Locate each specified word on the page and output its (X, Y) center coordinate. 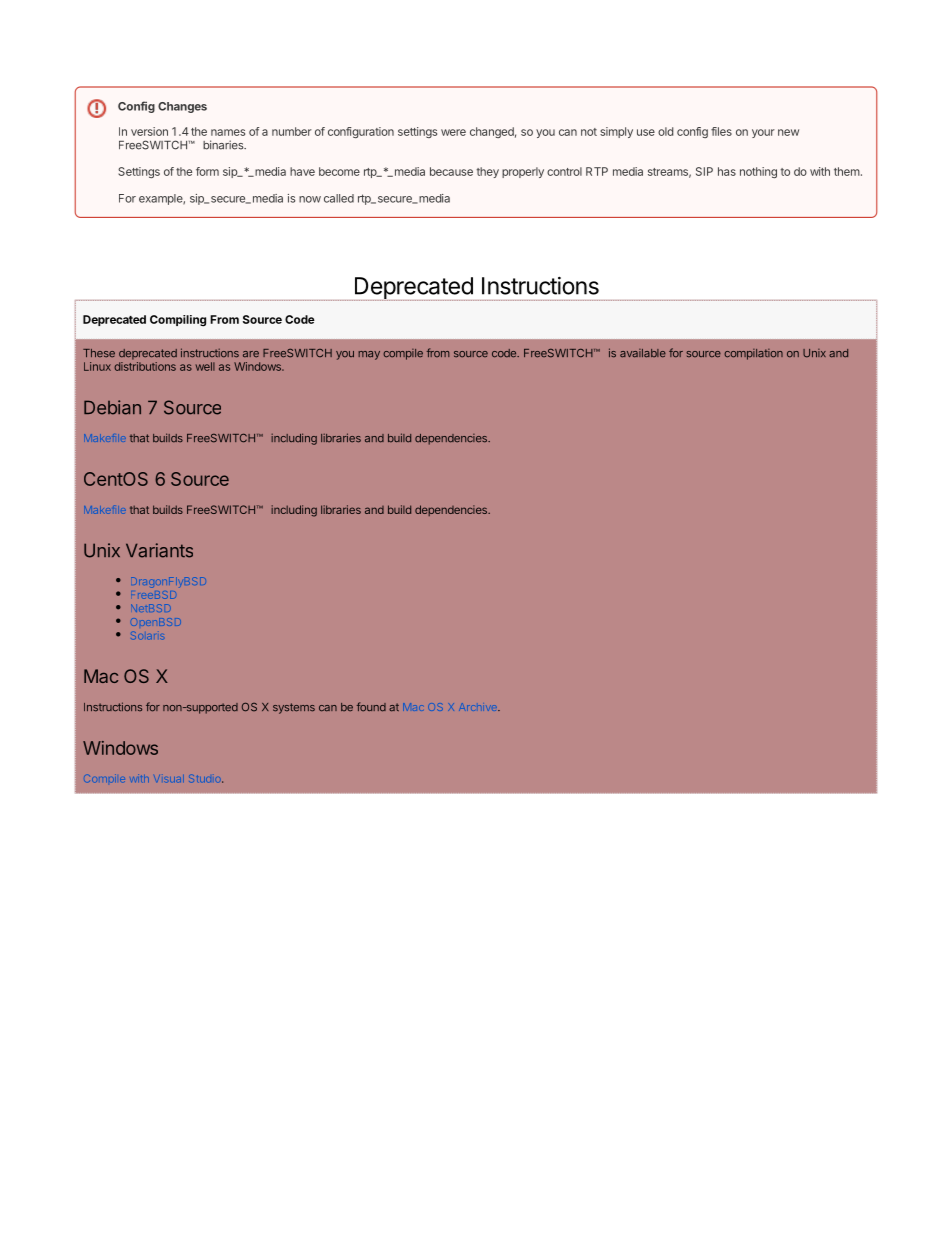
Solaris (147, 636)
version (149, 131)
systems (294, 708)
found (371, 707)
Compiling (178, 321)
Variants (159, 550)
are (251, 354)
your (763, 133)
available (643, 353)
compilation (753, 354)
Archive (479, 707)
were (453, 132)
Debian (112, 407)
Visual (169, 779)
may (369, 355)
